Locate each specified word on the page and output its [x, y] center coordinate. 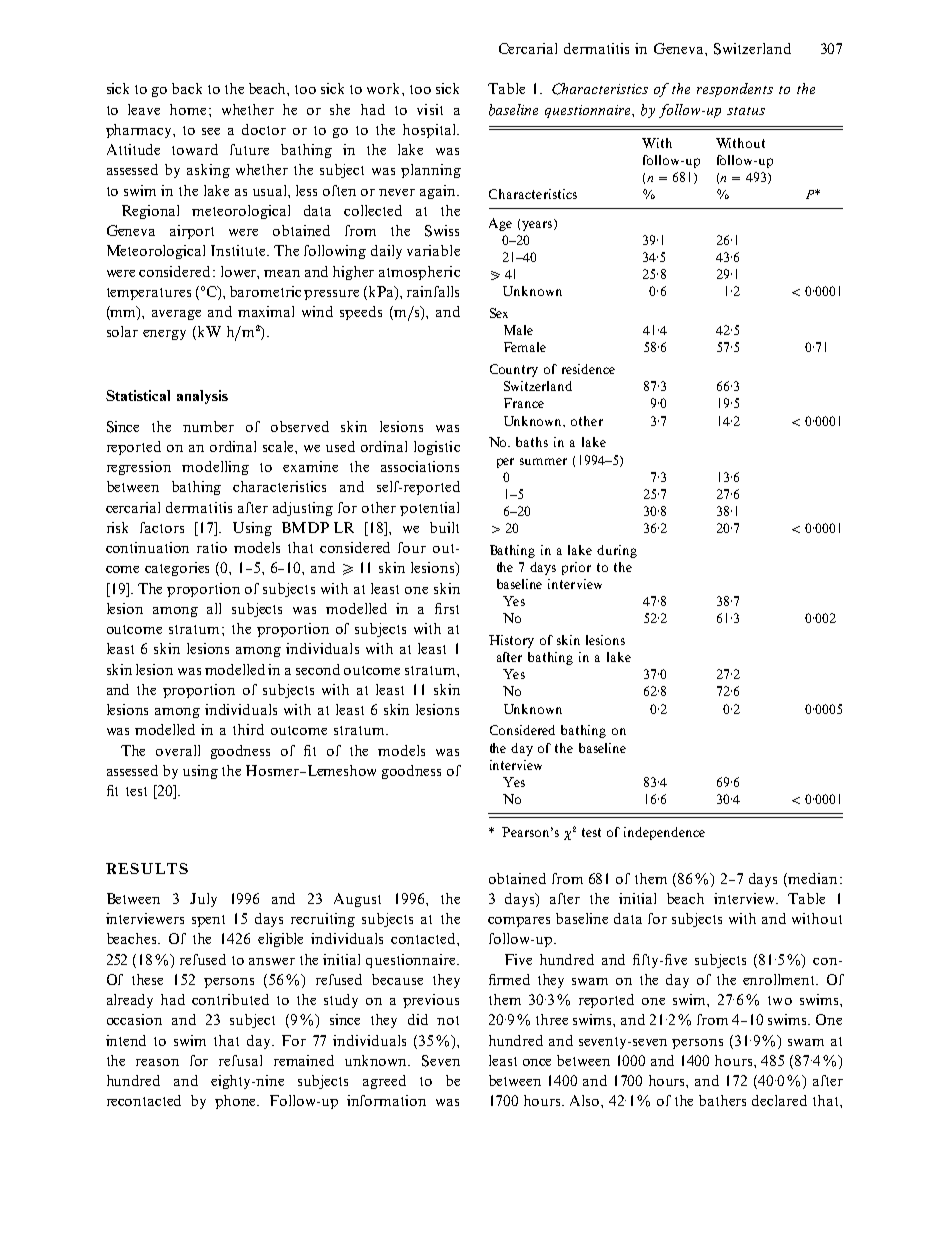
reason [157, 1062]
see [211, 131]
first [447, 608]
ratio [212, 547]
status [746, 111]
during [617, 551]
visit [430, 109]
